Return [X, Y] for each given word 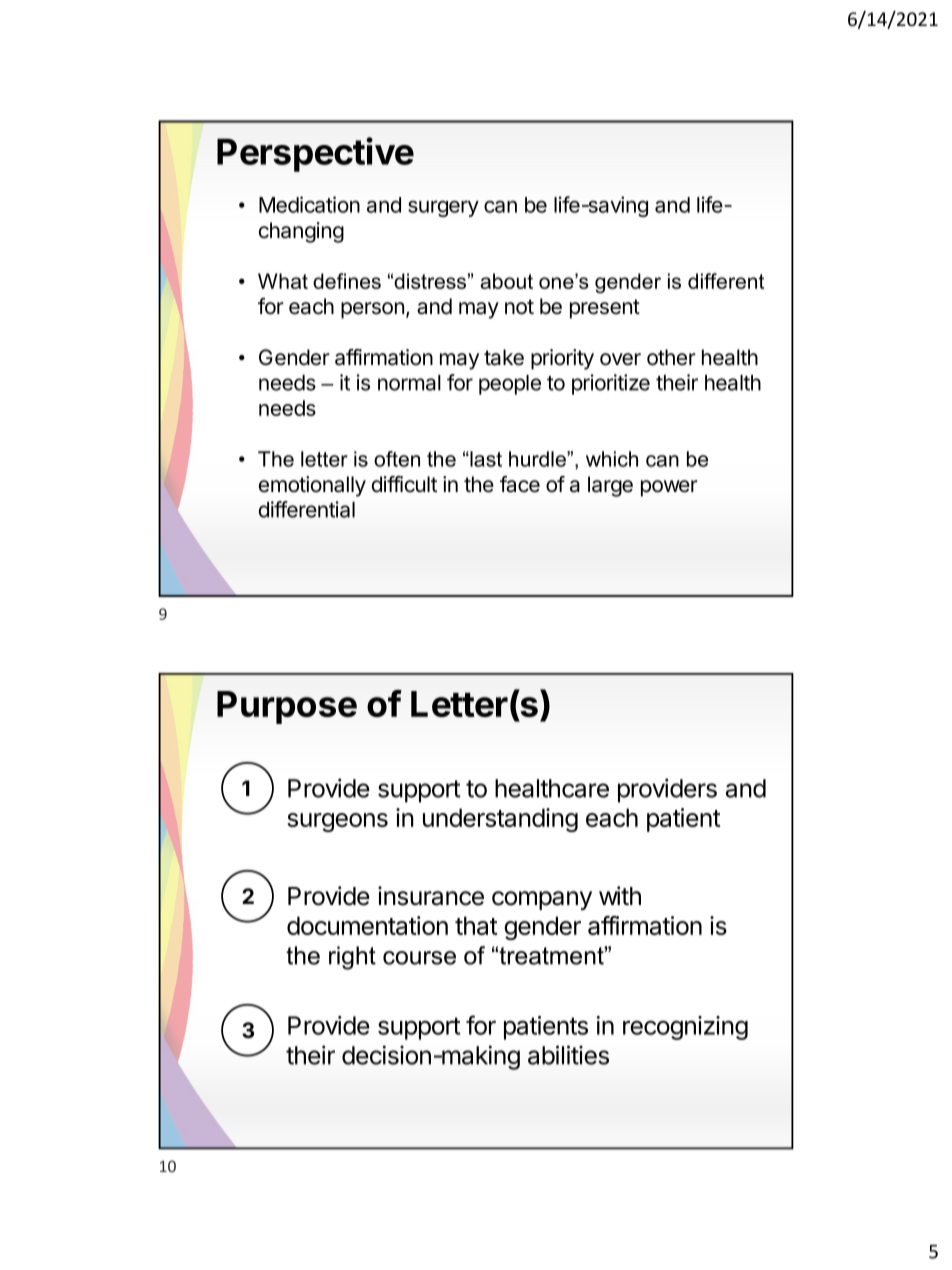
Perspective [315, 154]
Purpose [287, 707]
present [605, 309]
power [669, 488]
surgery [443, 208]
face [520, 484]
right [352, 958]
